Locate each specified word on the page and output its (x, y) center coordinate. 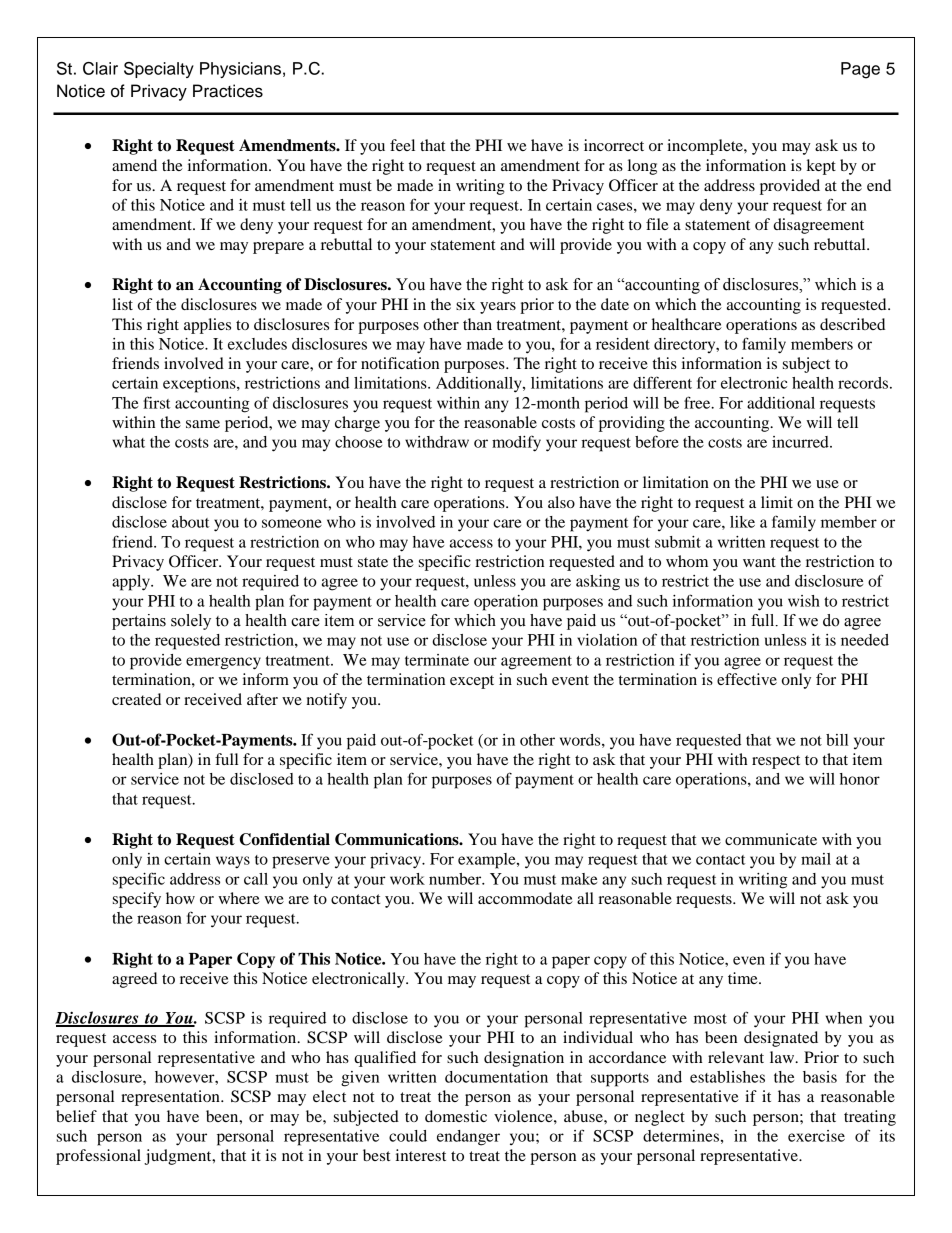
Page (860, 70)
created (136, 699)
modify (516, 443)
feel (402, 145)
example (488, 861)
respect (776, 762)
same (203, 424)
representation (171, 1098)
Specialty (159, 70)
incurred (801, 442)
